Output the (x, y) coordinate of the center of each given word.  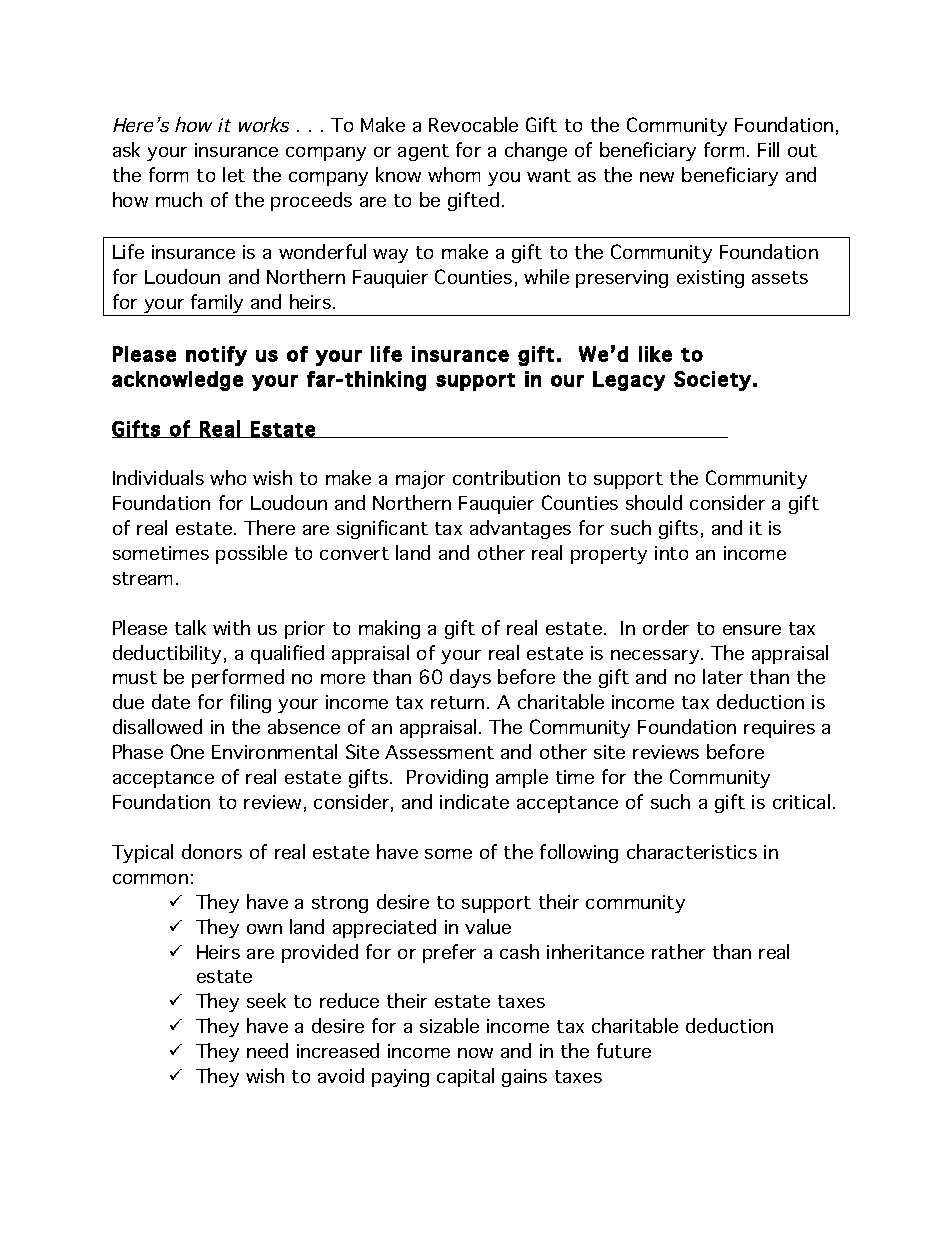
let (234, 174)
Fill (768, 149)
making (389, 629)
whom (454, 174)
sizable (449, 1025)
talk (190, 627)
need (267, 1050)
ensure (752, 630)
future (624, 1050)
